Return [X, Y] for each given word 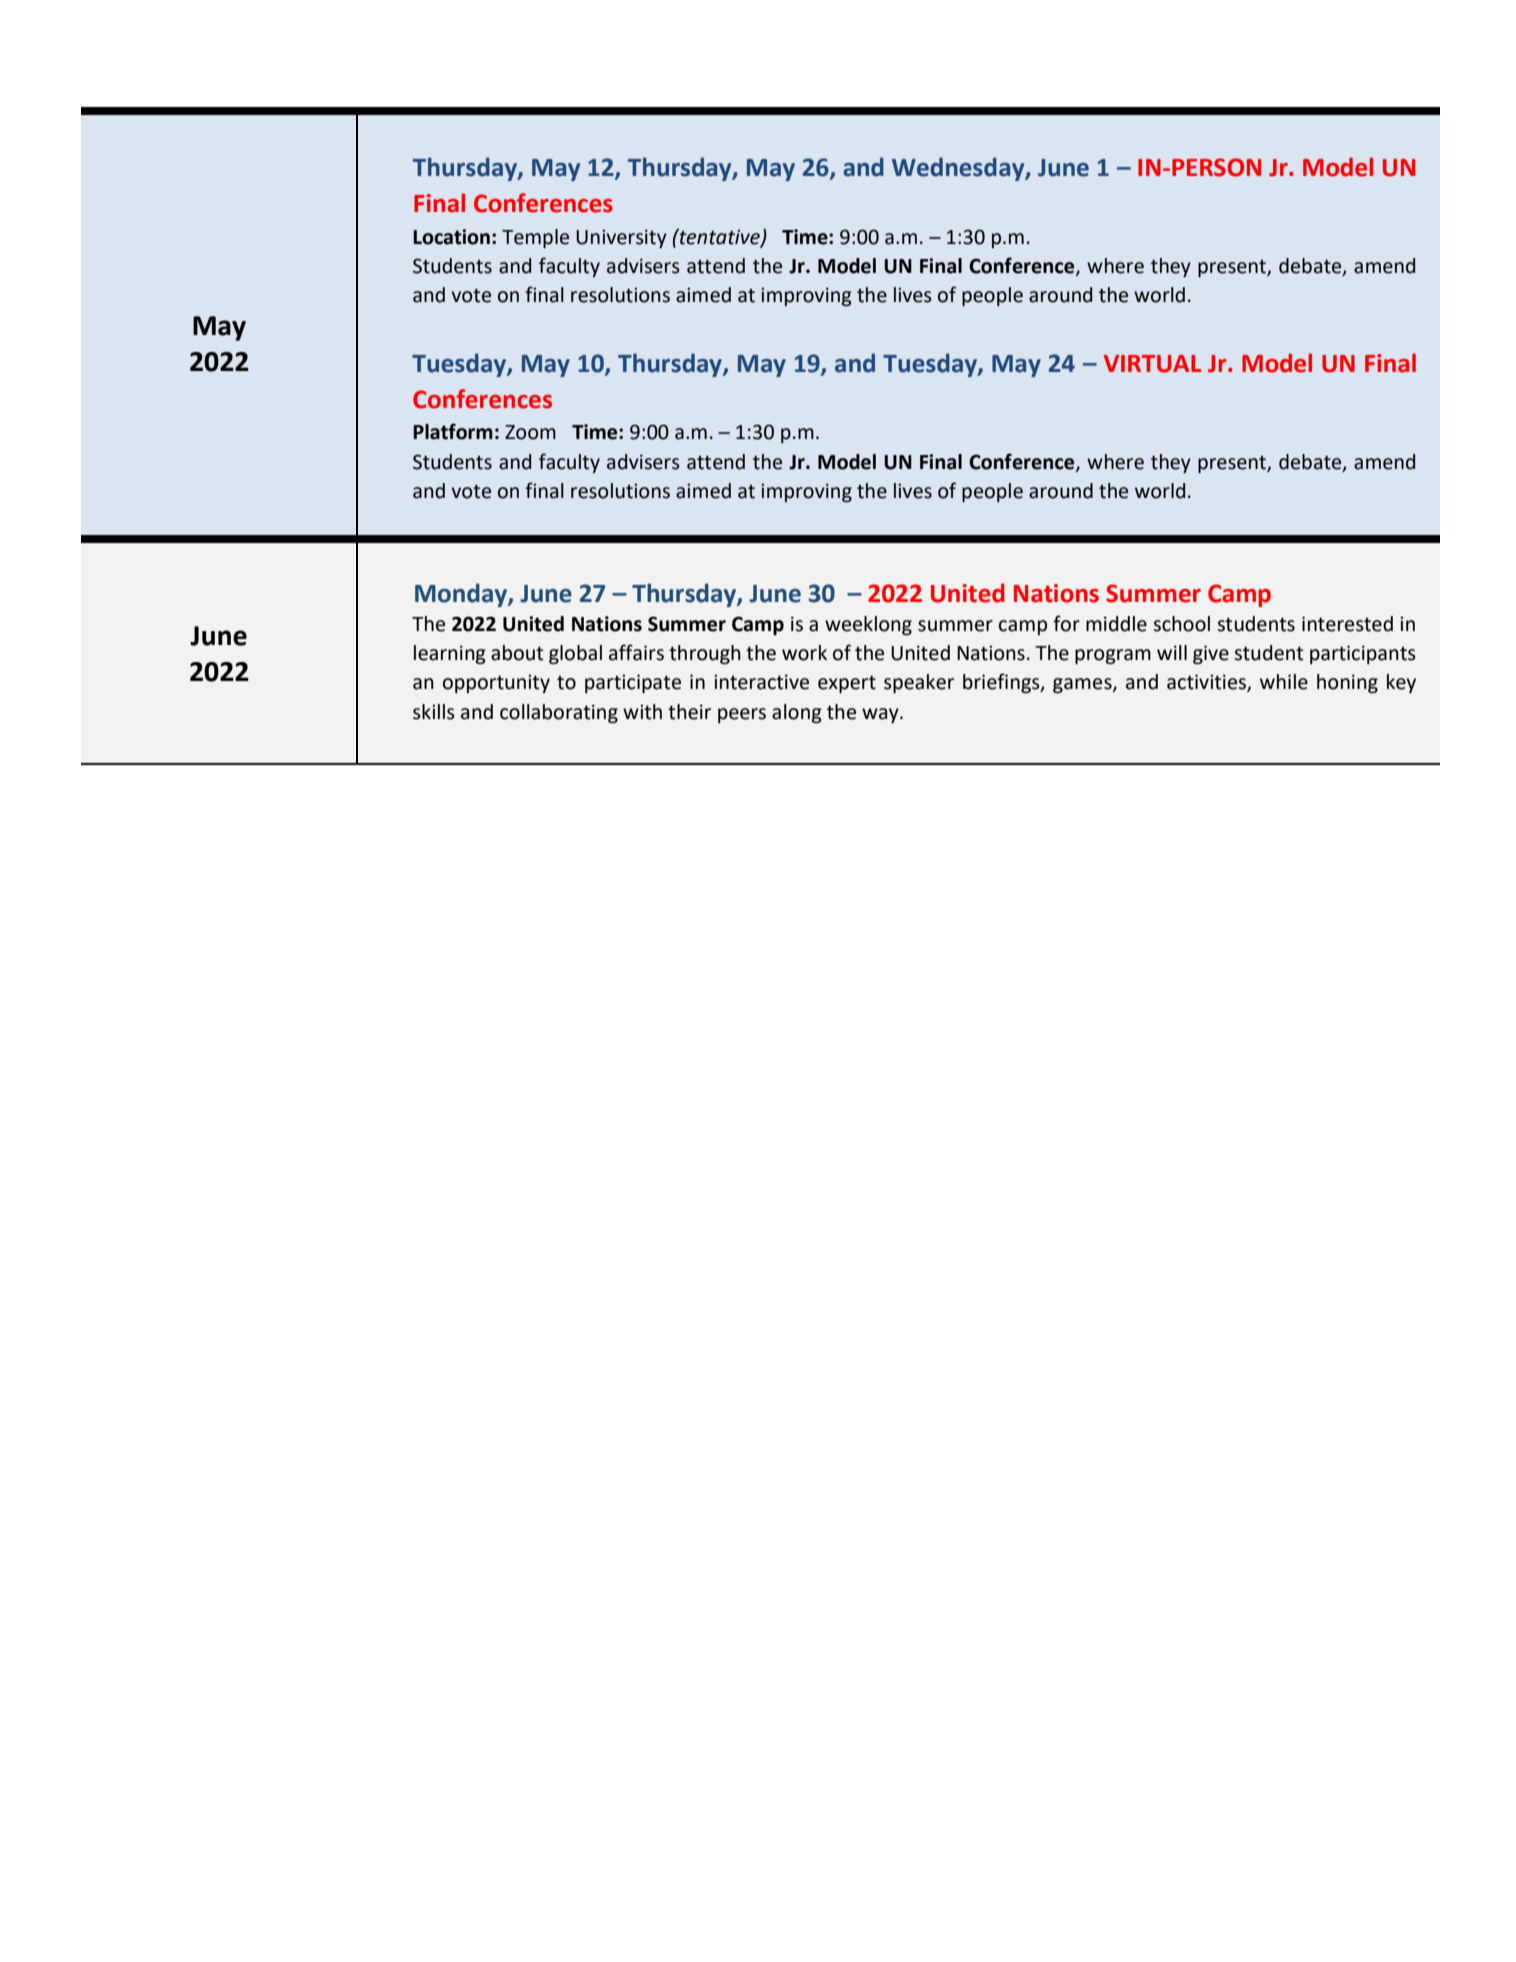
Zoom [530, 432]
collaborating [559, 714]
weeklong [868, 626]
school [1181, 624]
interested [1347, 624]
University [621, 238]
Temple [535, 238]
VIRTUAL [1152, 364]
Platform [453, 431]
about [517, 653]
